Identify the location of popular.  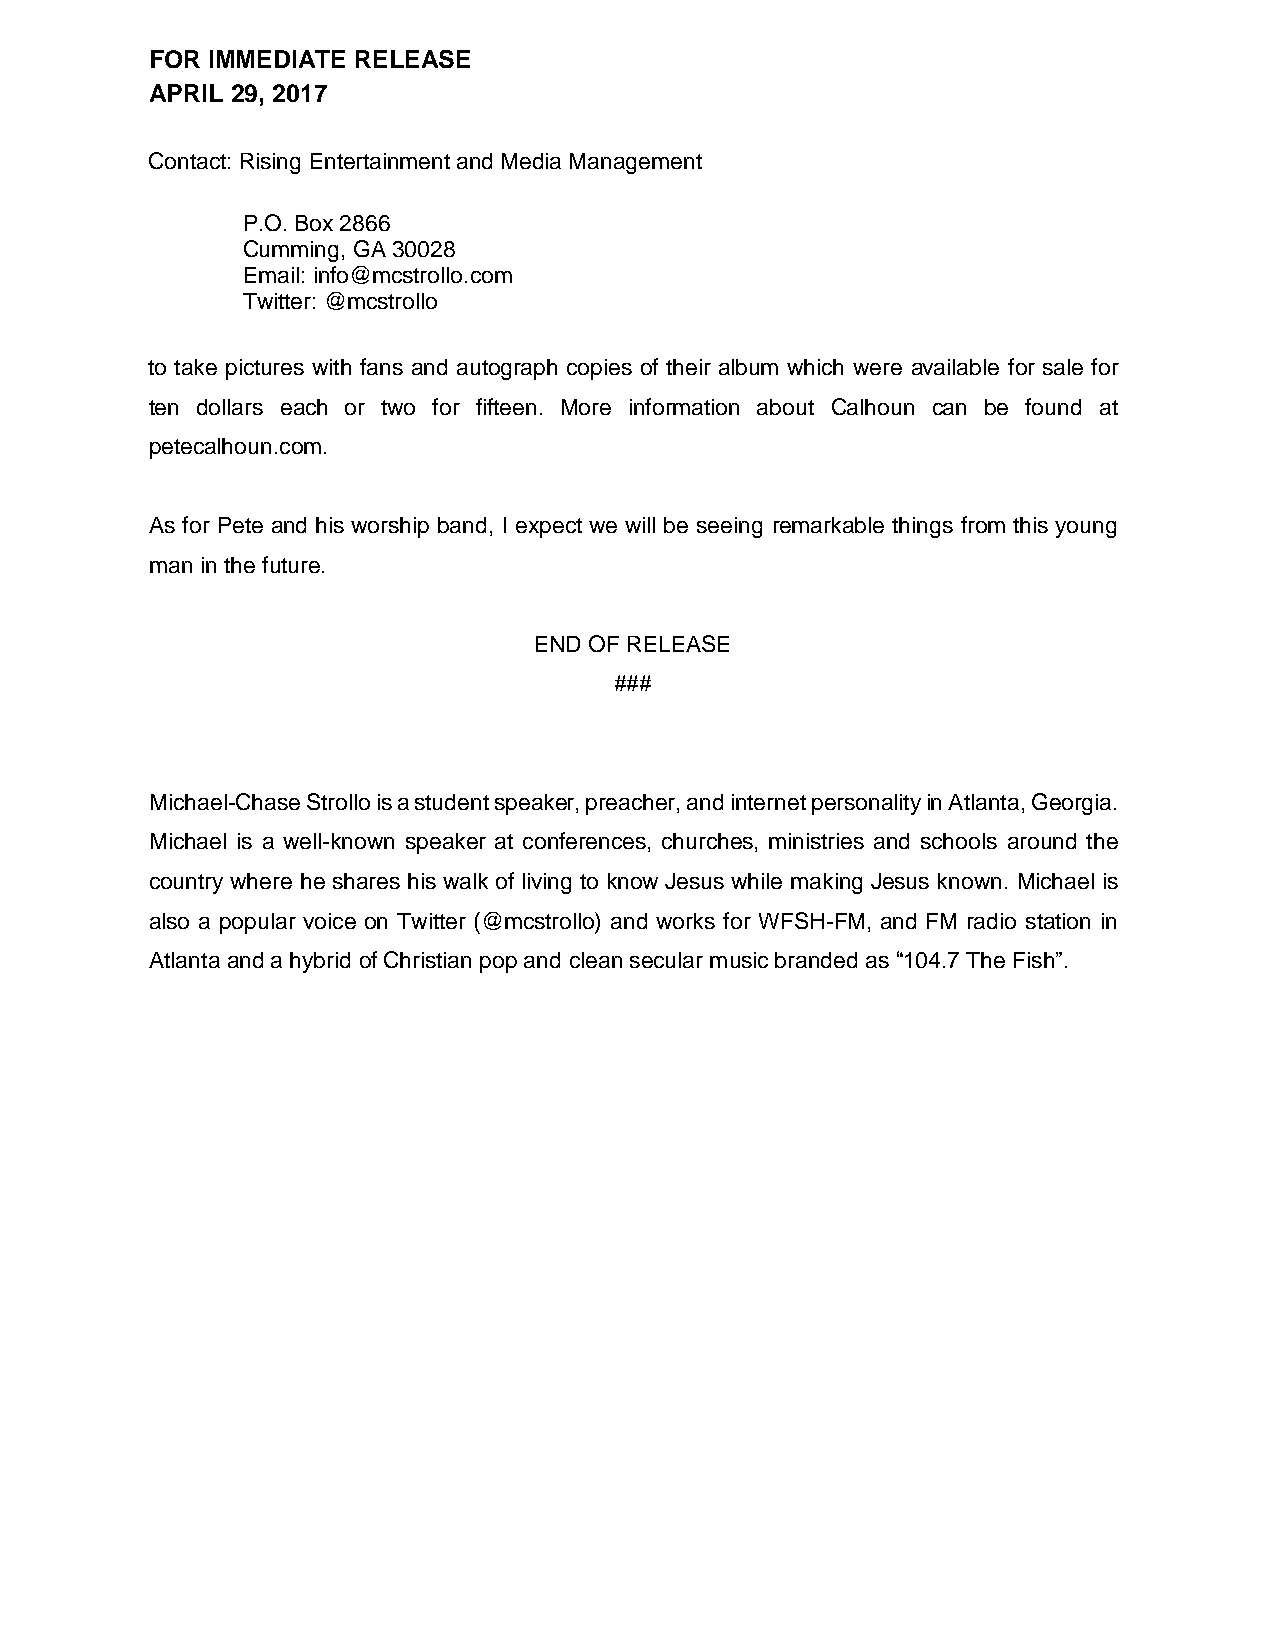
(258, 923).
